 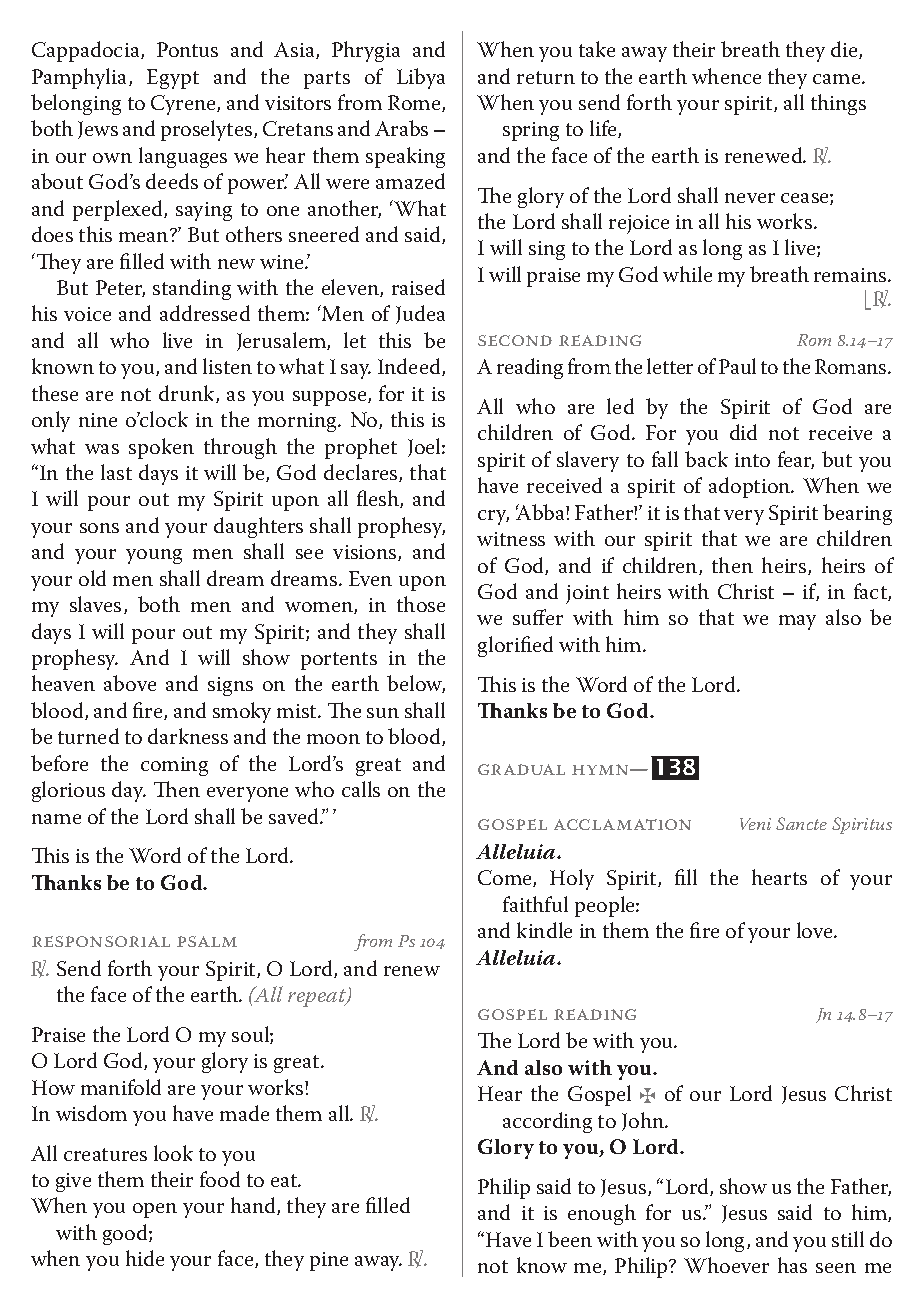 What do you see at coordinates (421, 78) in the screenshot?
I see `Libya` at bounding box center [421, 78].
